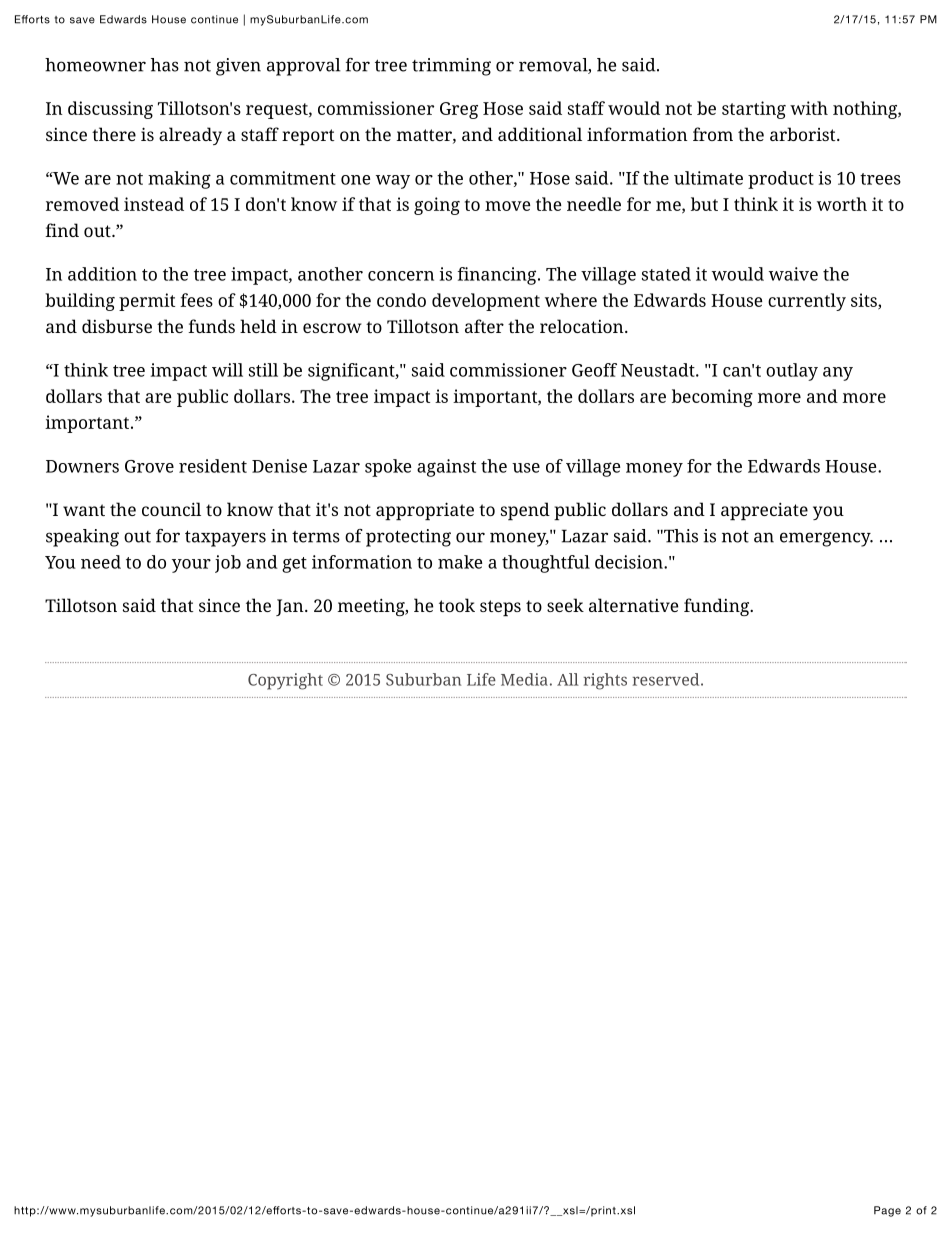 This screenshot has height=1233, width=952. I want to click on All, so click(568, 679).
